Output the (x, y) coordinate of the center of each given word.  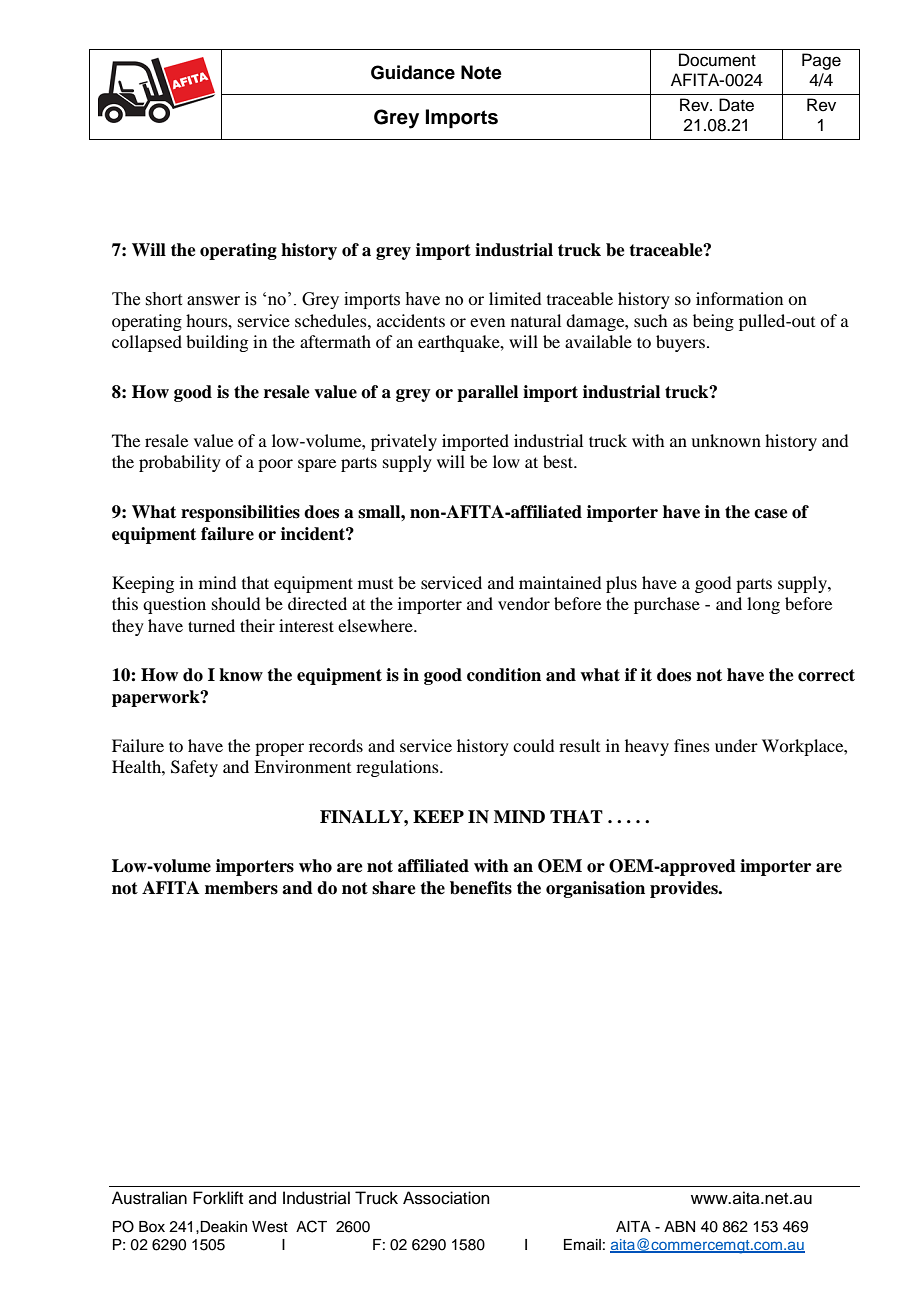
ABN (679, 1226)
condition (504, 675)
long (763, 605)
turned (211, 625)
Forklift (218, 1198)
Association (446, 1198)
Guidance (413, 72)
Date (736, 105)
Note (481, 72)
